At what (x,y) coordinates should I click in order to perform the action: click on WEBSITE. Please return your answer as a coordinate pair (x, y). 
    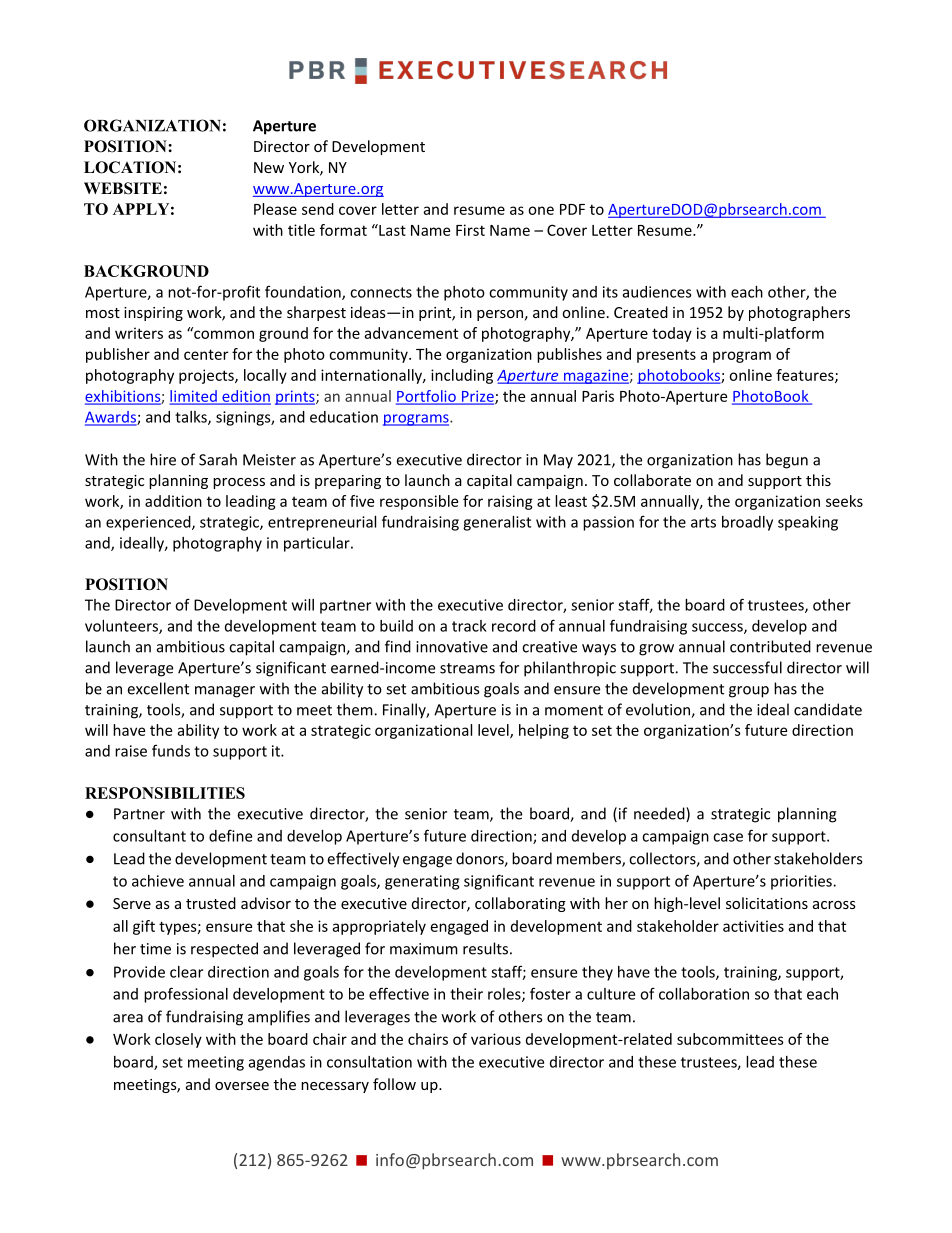
    Looking at the image, I should click on (123, 188).
